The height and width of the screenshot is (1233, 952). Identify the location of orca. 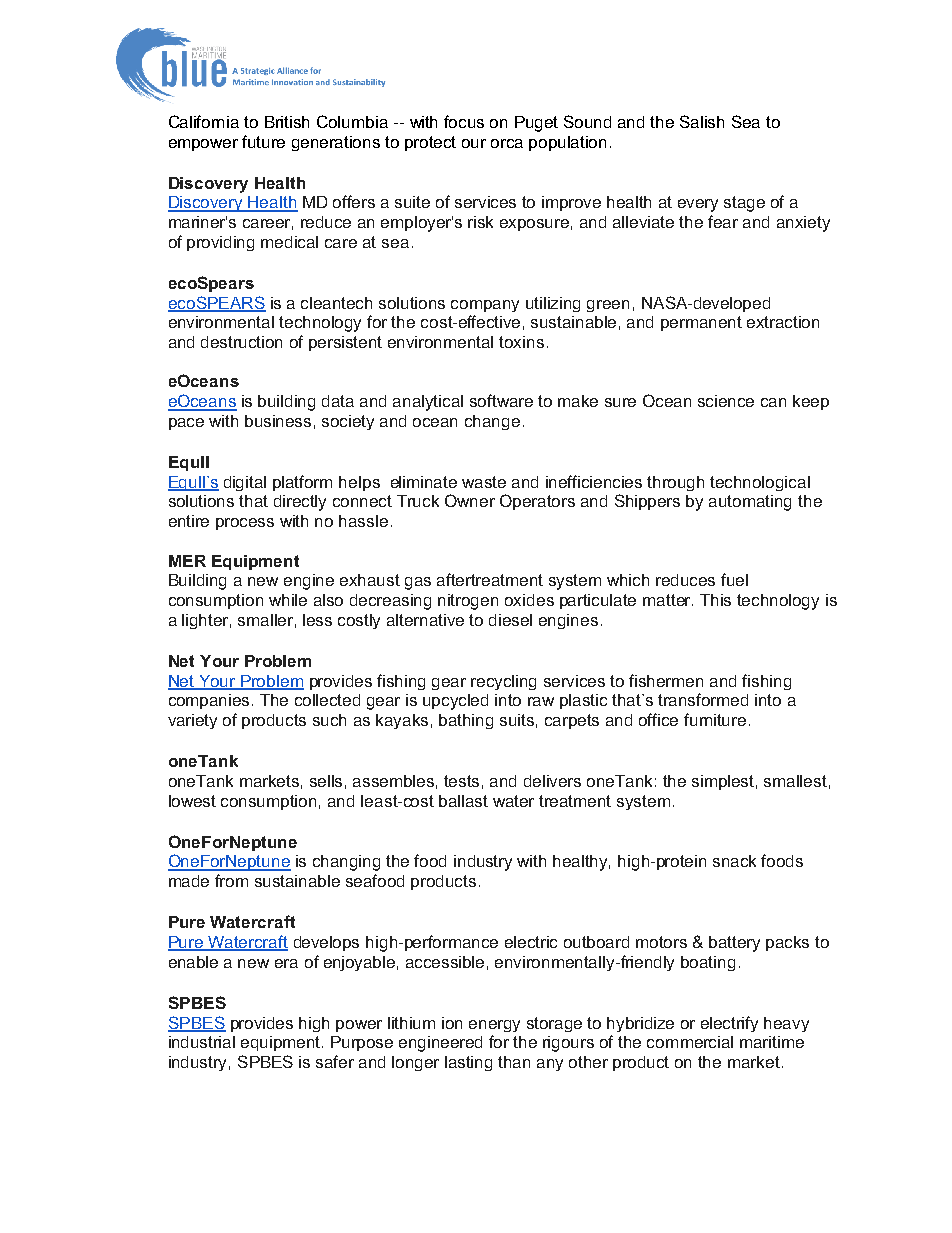
(507, 143).
